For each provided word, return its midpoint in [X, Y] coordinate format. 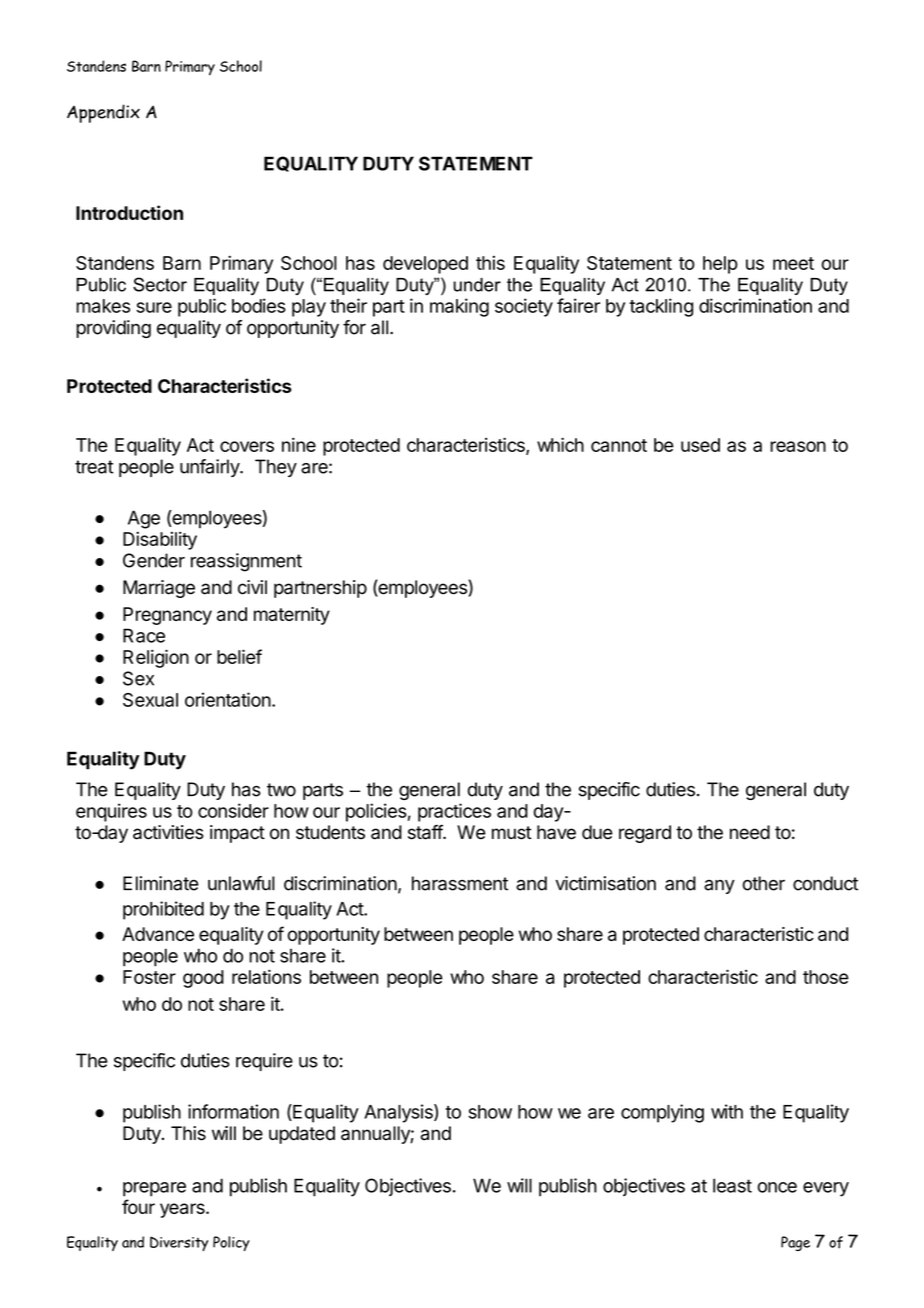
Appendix [103, 113]
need [750, 832]
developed [425, 265]
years [183, 1210]
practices [454, 812]
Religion [156, 658]
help [720, 265]
